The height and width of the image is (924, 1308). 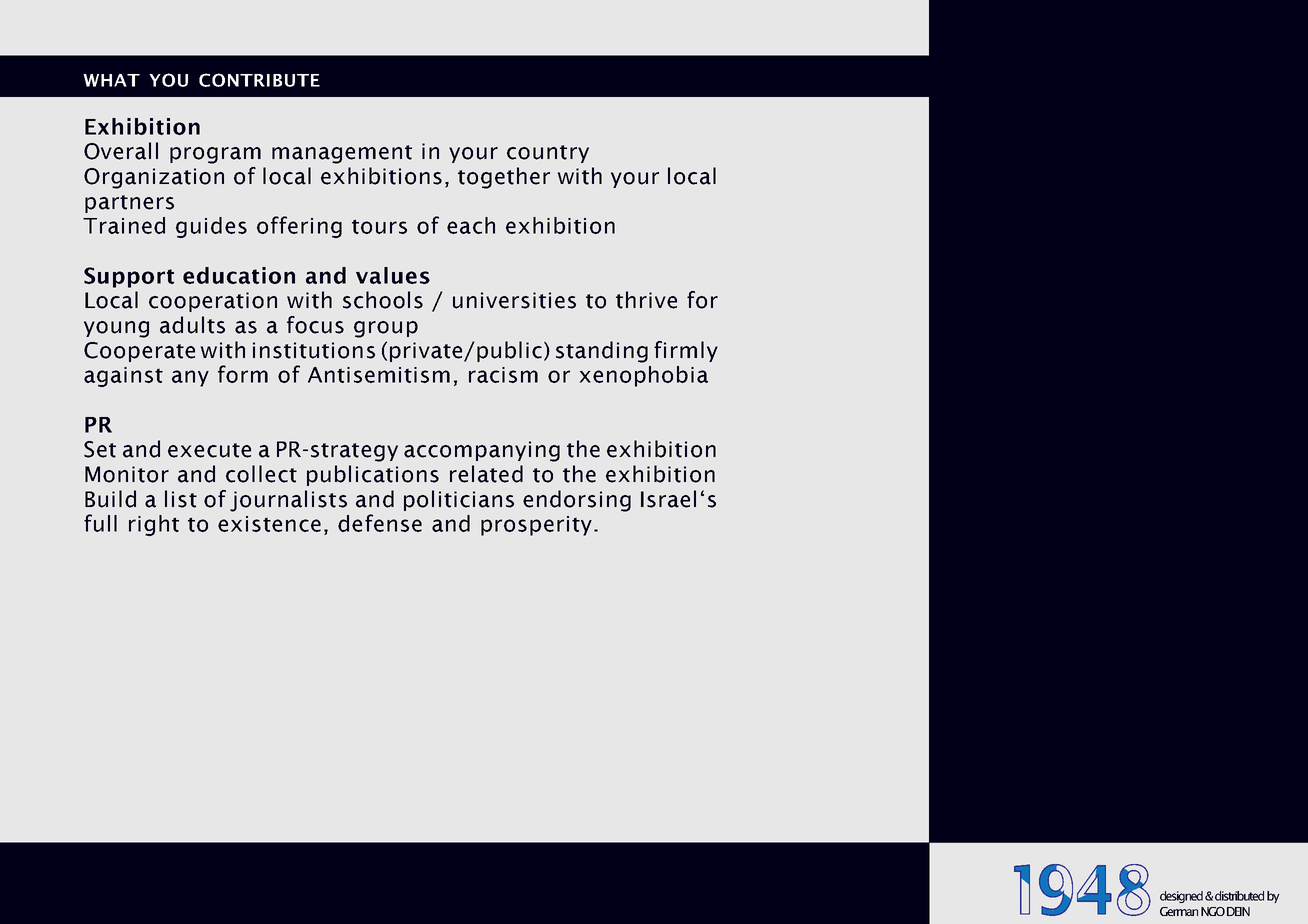 I want to click on country, so click(x=548, y=154).
